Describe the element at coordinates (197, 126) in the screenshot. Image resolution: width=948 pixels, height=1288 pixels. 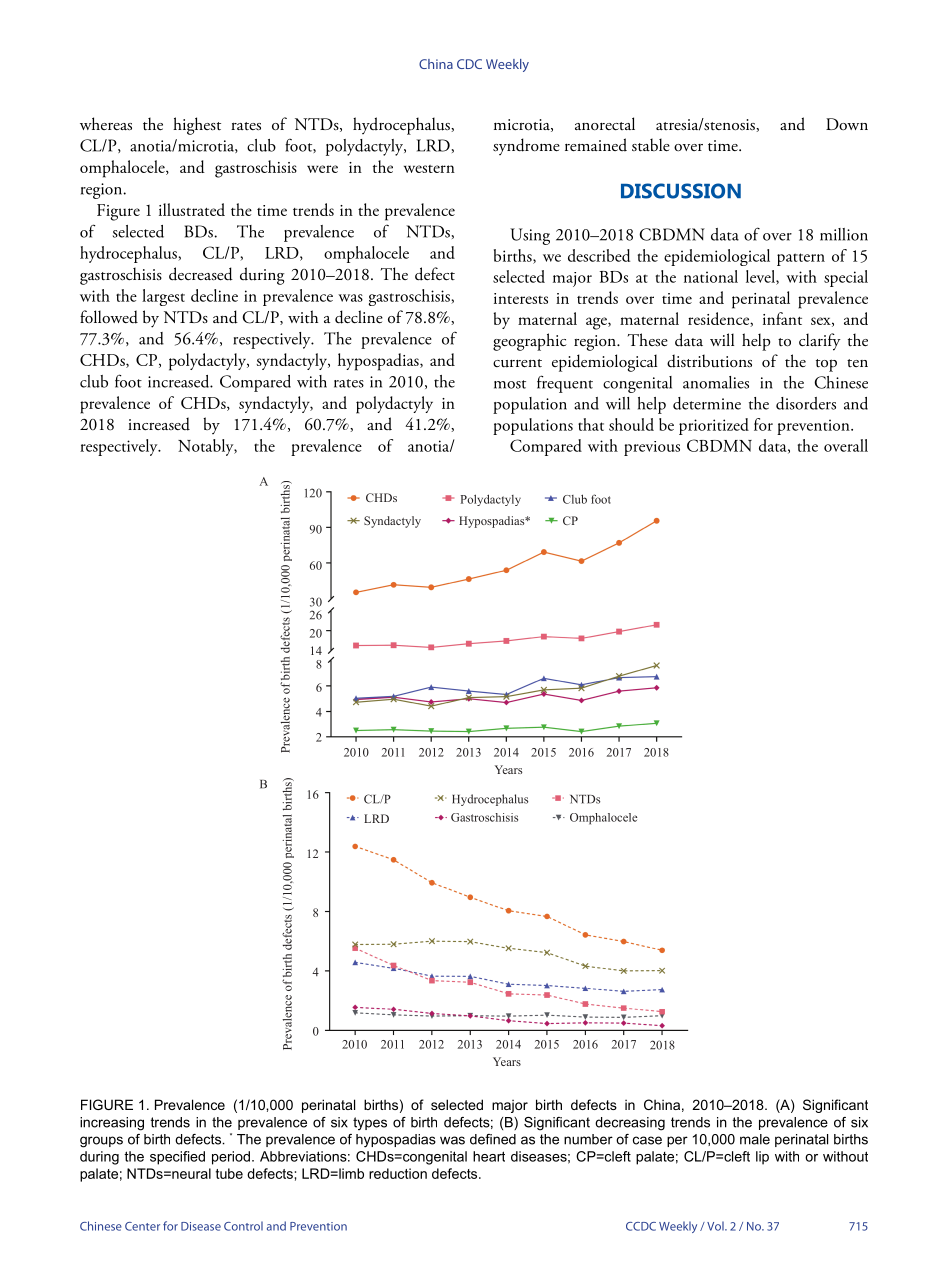
I see `highest` at that location.
